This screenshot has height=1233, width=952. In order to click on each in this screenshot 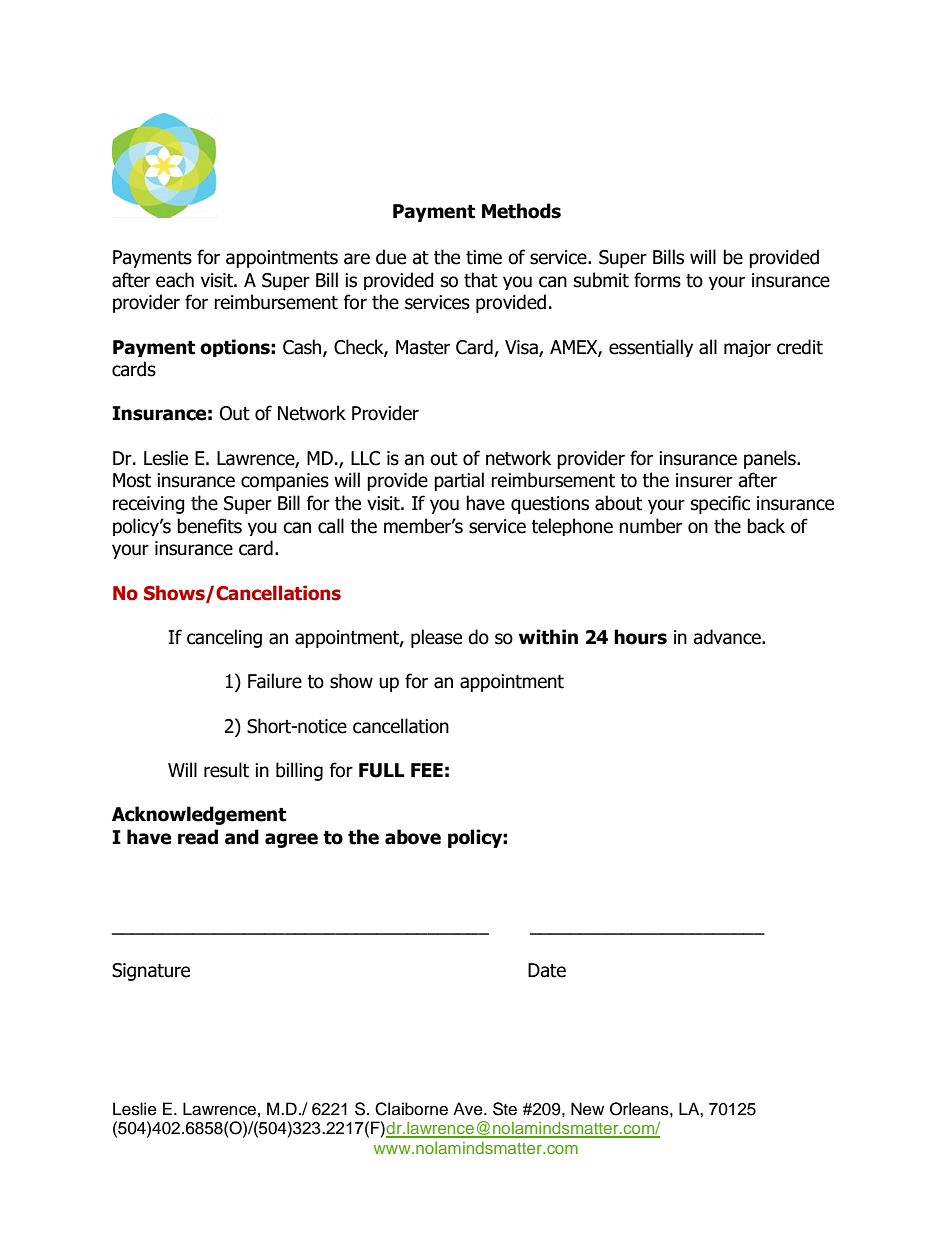, I will do `click(175, 280)`.
